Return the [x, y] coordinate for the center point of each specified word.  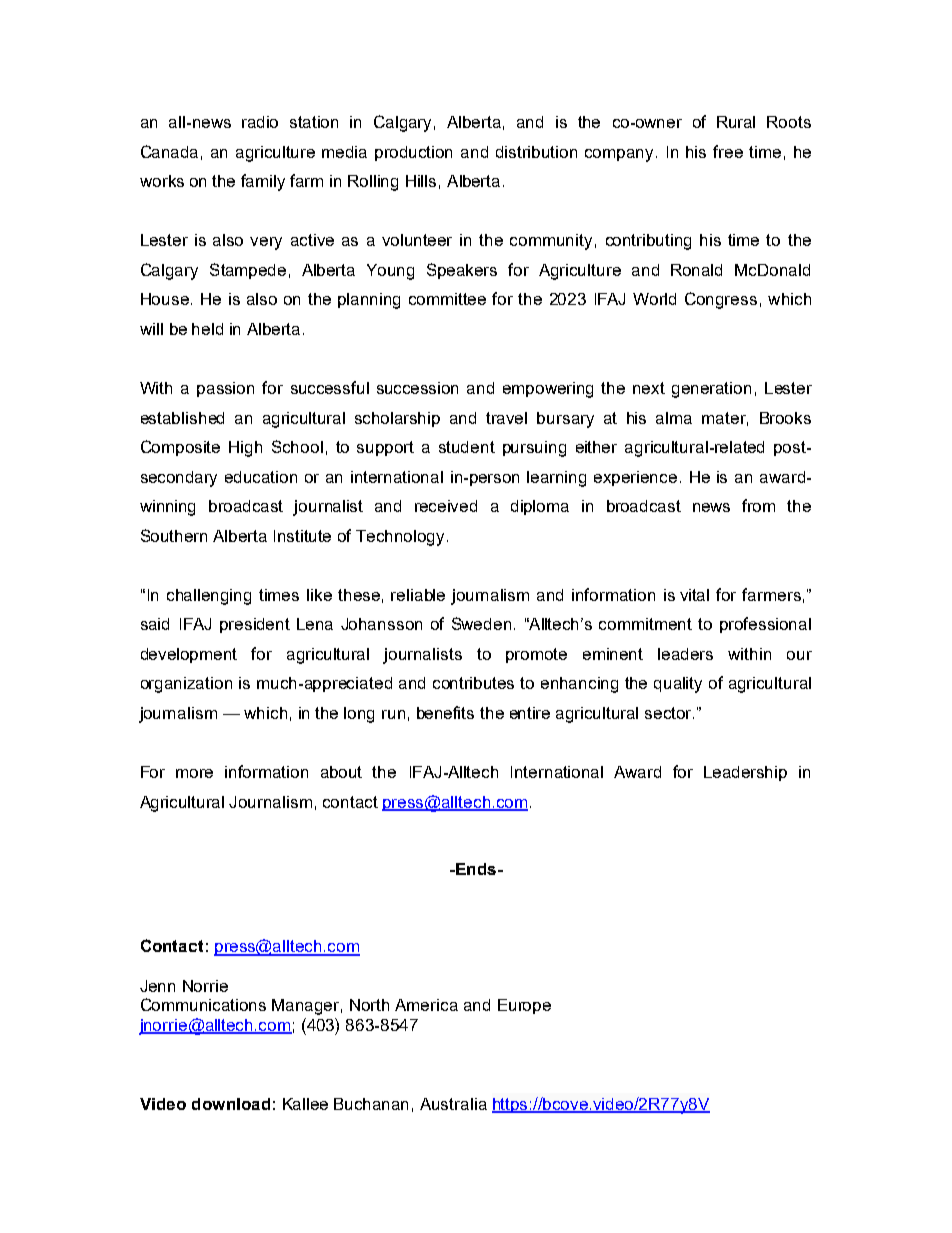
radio [260, 122]
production [413, 153]
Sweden [481, 623]
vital [694, 595]
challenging [209, 597]
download [231, 1104]
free [728, 151]
